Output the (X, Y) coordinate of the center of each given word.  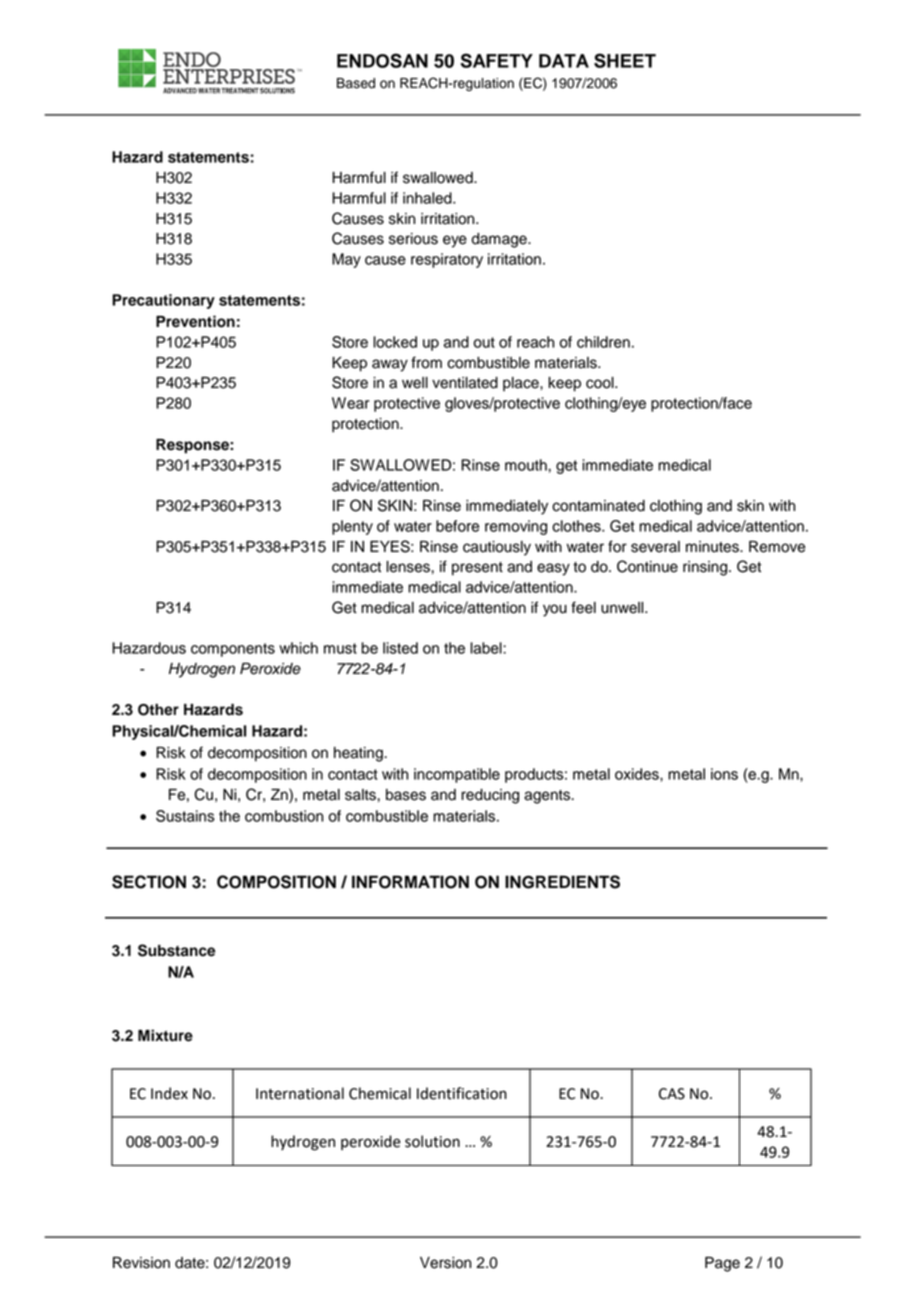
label (487, 648)
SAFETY (496, 60)
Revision (141, 1263)
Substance (177, 950)
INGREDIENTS (562, 882)
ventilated (465, 383)
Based (356, 83)
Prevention (195, 321)
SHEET (625, 60)
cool (601, 383)
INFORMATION (410, 882)
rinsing (706, 568)
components (233, 650)
